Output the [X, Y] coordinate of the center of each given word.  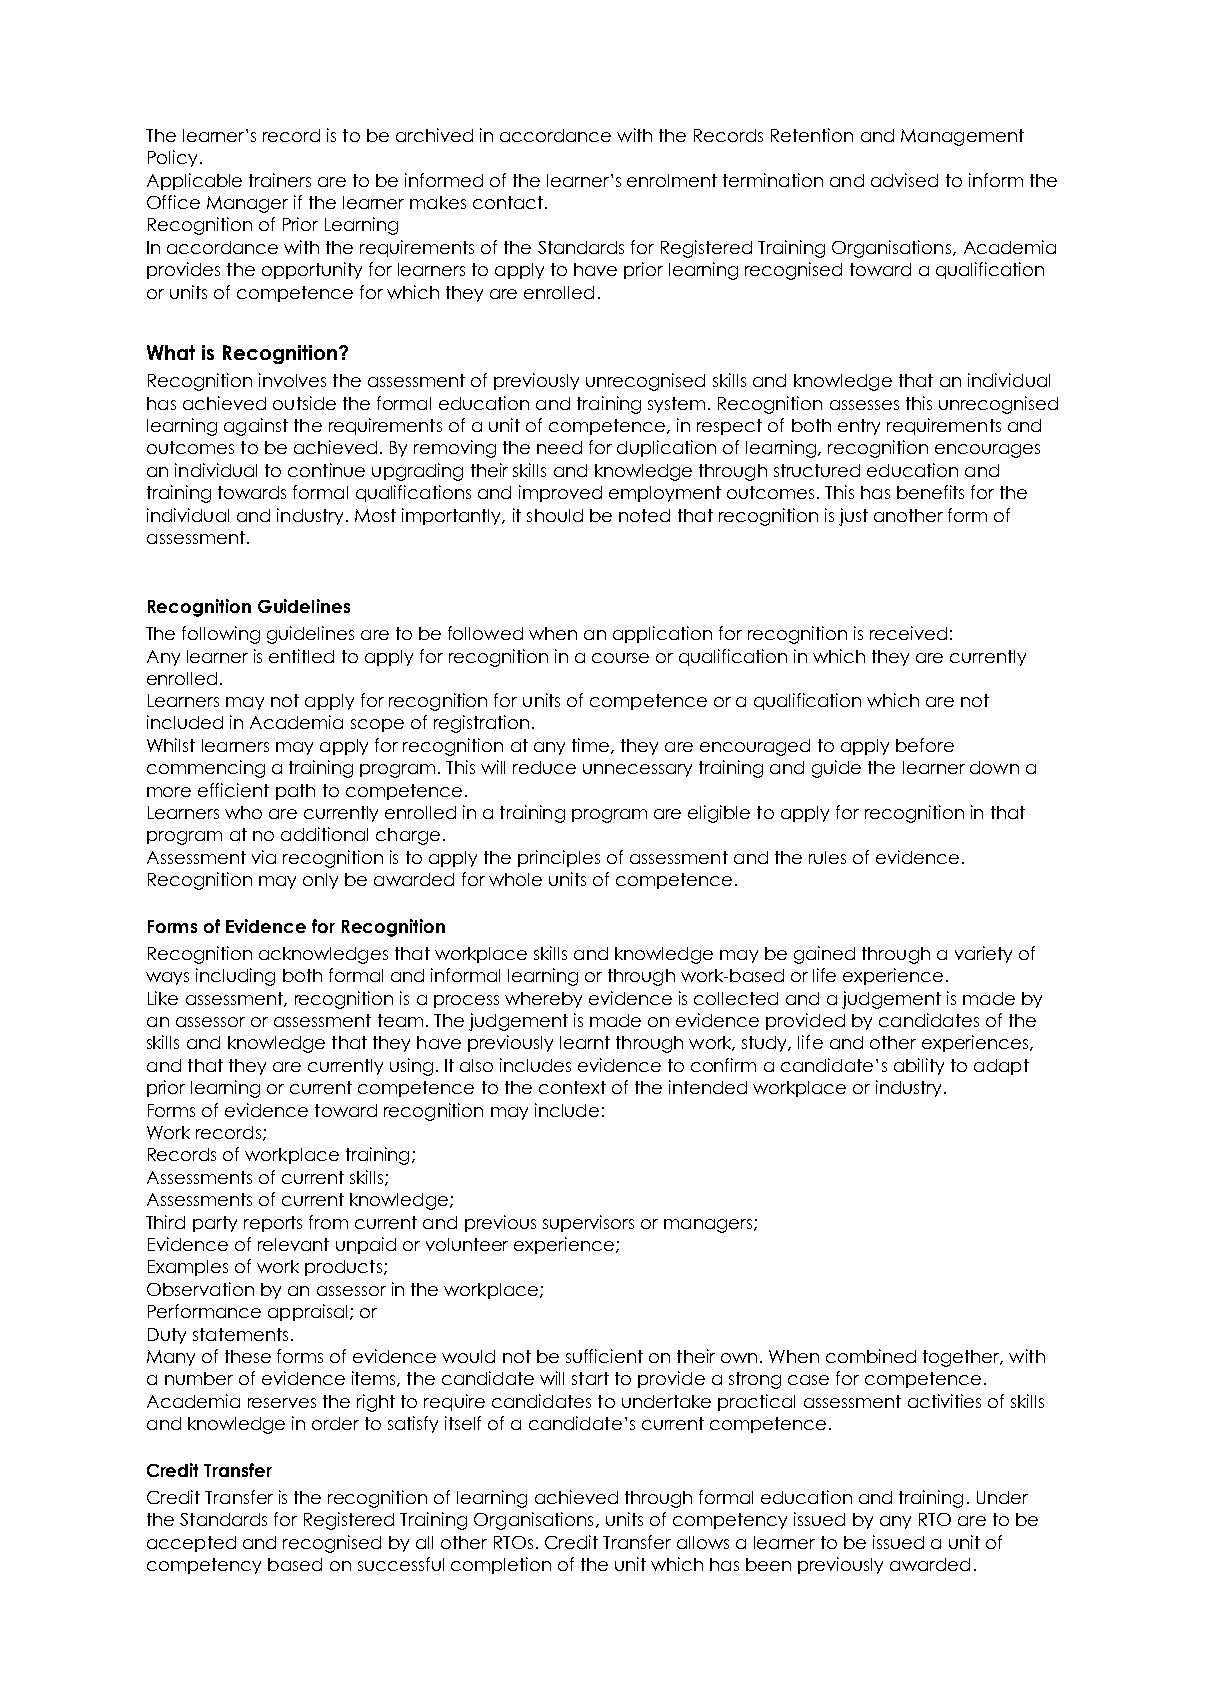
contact [508, 202]
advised [904, 180]
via [264, 857]
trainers [280, 180]
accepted [191, 1544]
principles [559, 858]
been [768, 1564]
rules [827, 857]
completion [501, 1565]
